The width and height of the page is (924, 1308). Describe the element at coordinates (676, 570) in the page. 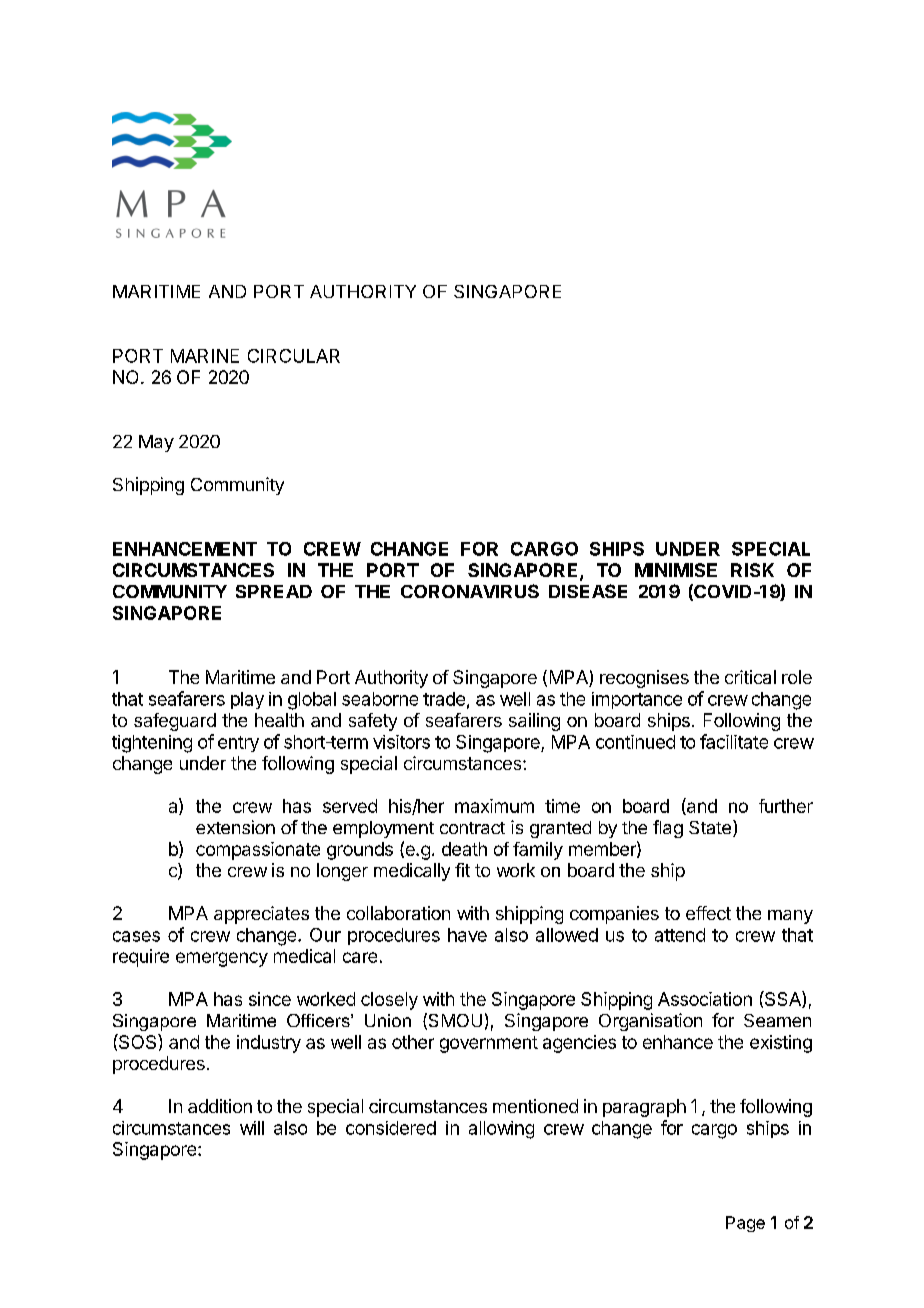

I see `MINIMISE` at that location.
